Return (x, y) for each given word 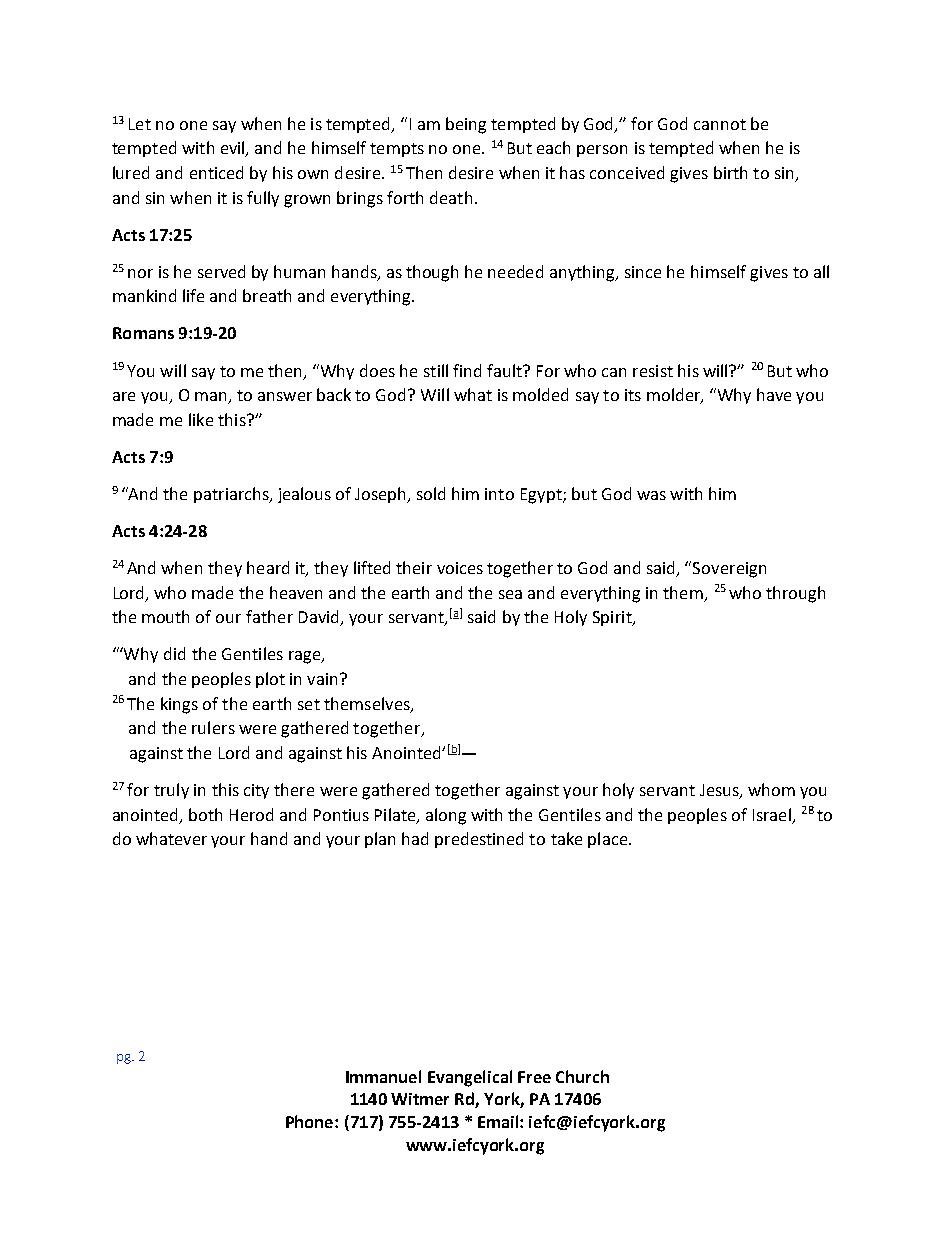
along (446, 816)
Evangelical (470, 1078)
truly (171, 791)
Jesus (720, 791)
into (499, 494)
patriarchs (232, 495)
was (651, 495)
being (466, 125)
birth (730, 172)
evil (234, 149)
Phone (311, 1121)
